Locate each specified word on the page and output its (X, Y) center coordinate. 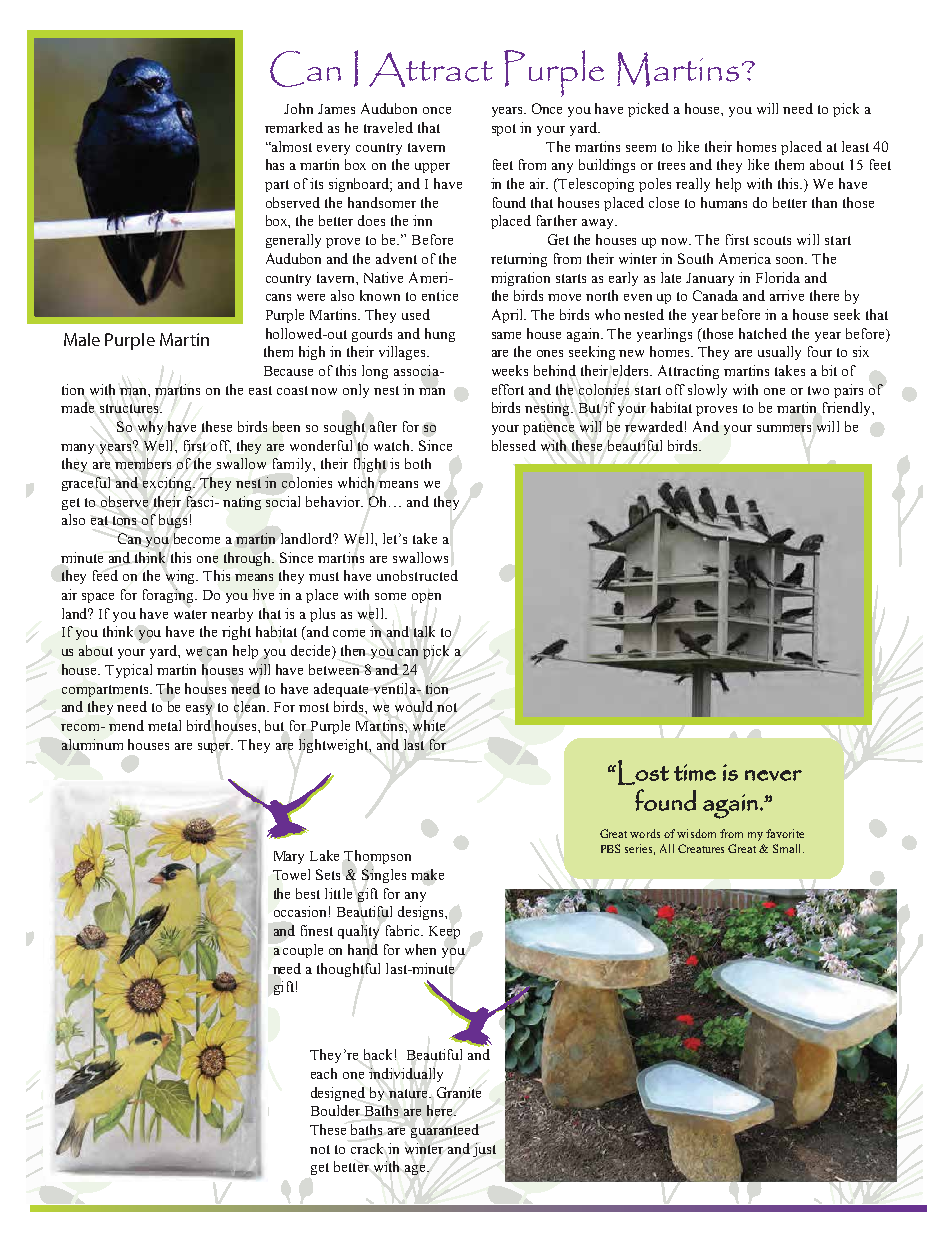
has (275, 164)
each (324, 1073)
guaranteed (445, 1131)
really (693, 185)
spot (504, 130)
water (190, 614)
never (773, 775)
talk (424, 631)
